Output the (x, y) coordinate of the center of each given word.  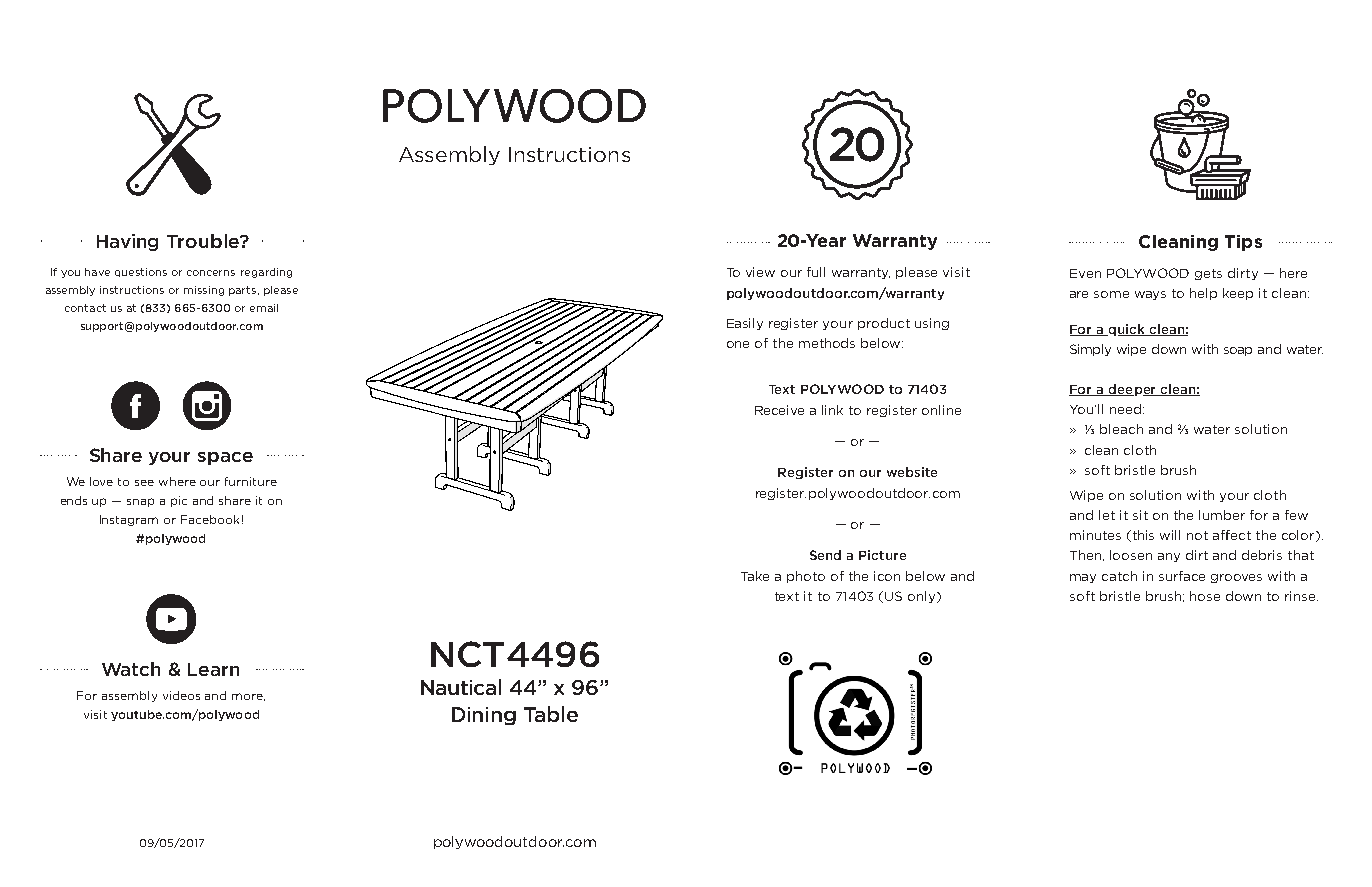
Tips (1243, 243)
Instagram (129, 520)
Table (551, 714)
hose (1205, 596)
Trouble (204, 241)
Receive (779, 410)
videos (181, 695)
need (1125, 409)
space (225, 458)
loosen (1131, 555)
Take (755, 576)
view (760, 272)
